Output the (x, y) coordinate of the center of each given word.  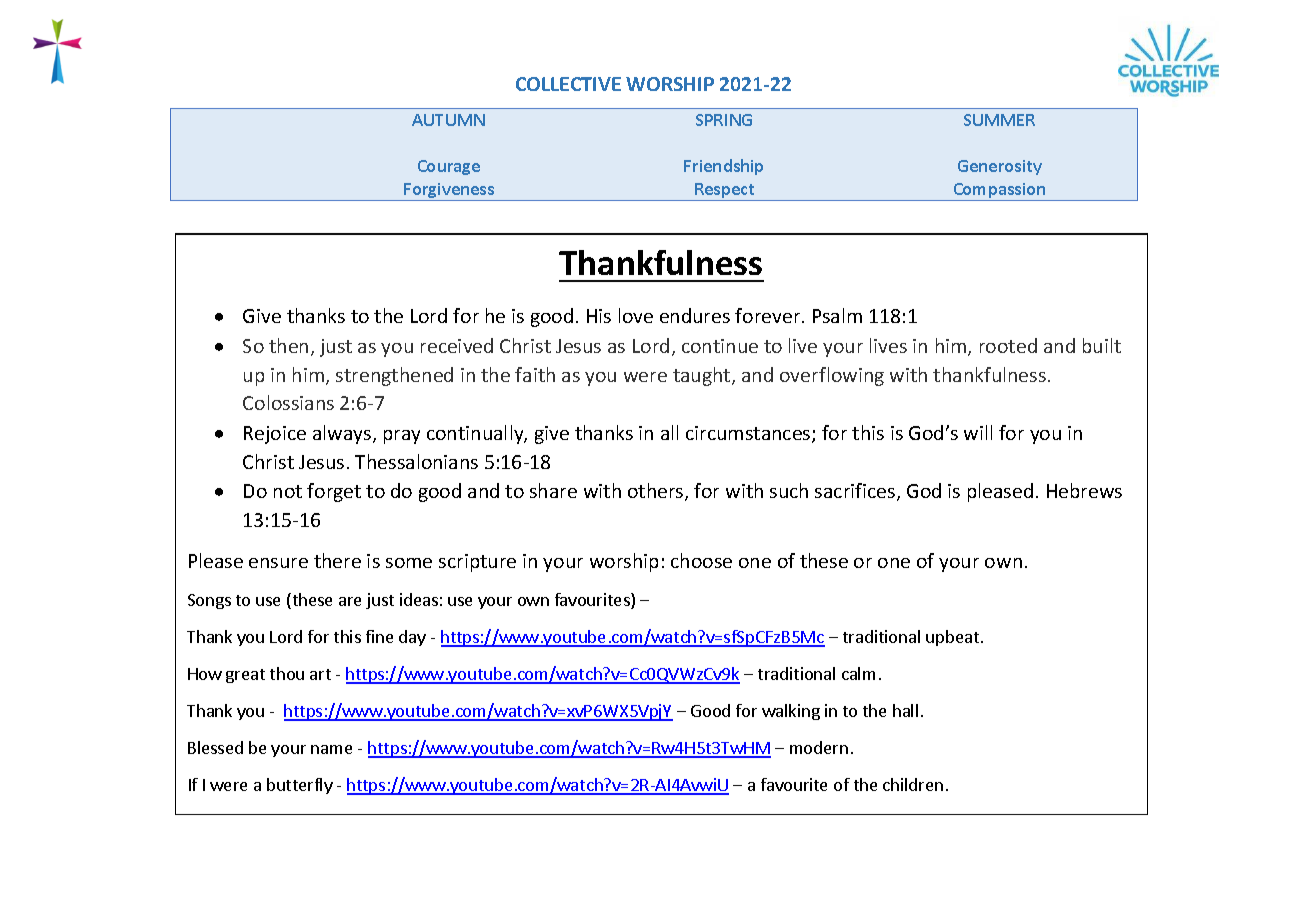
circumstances (749, 434)
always (343, 434)
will (978, 432)
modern (819, 747)
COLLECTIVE (568, 84)
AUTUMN (448, 120)
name (331, 749)
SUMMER (999, 120)
